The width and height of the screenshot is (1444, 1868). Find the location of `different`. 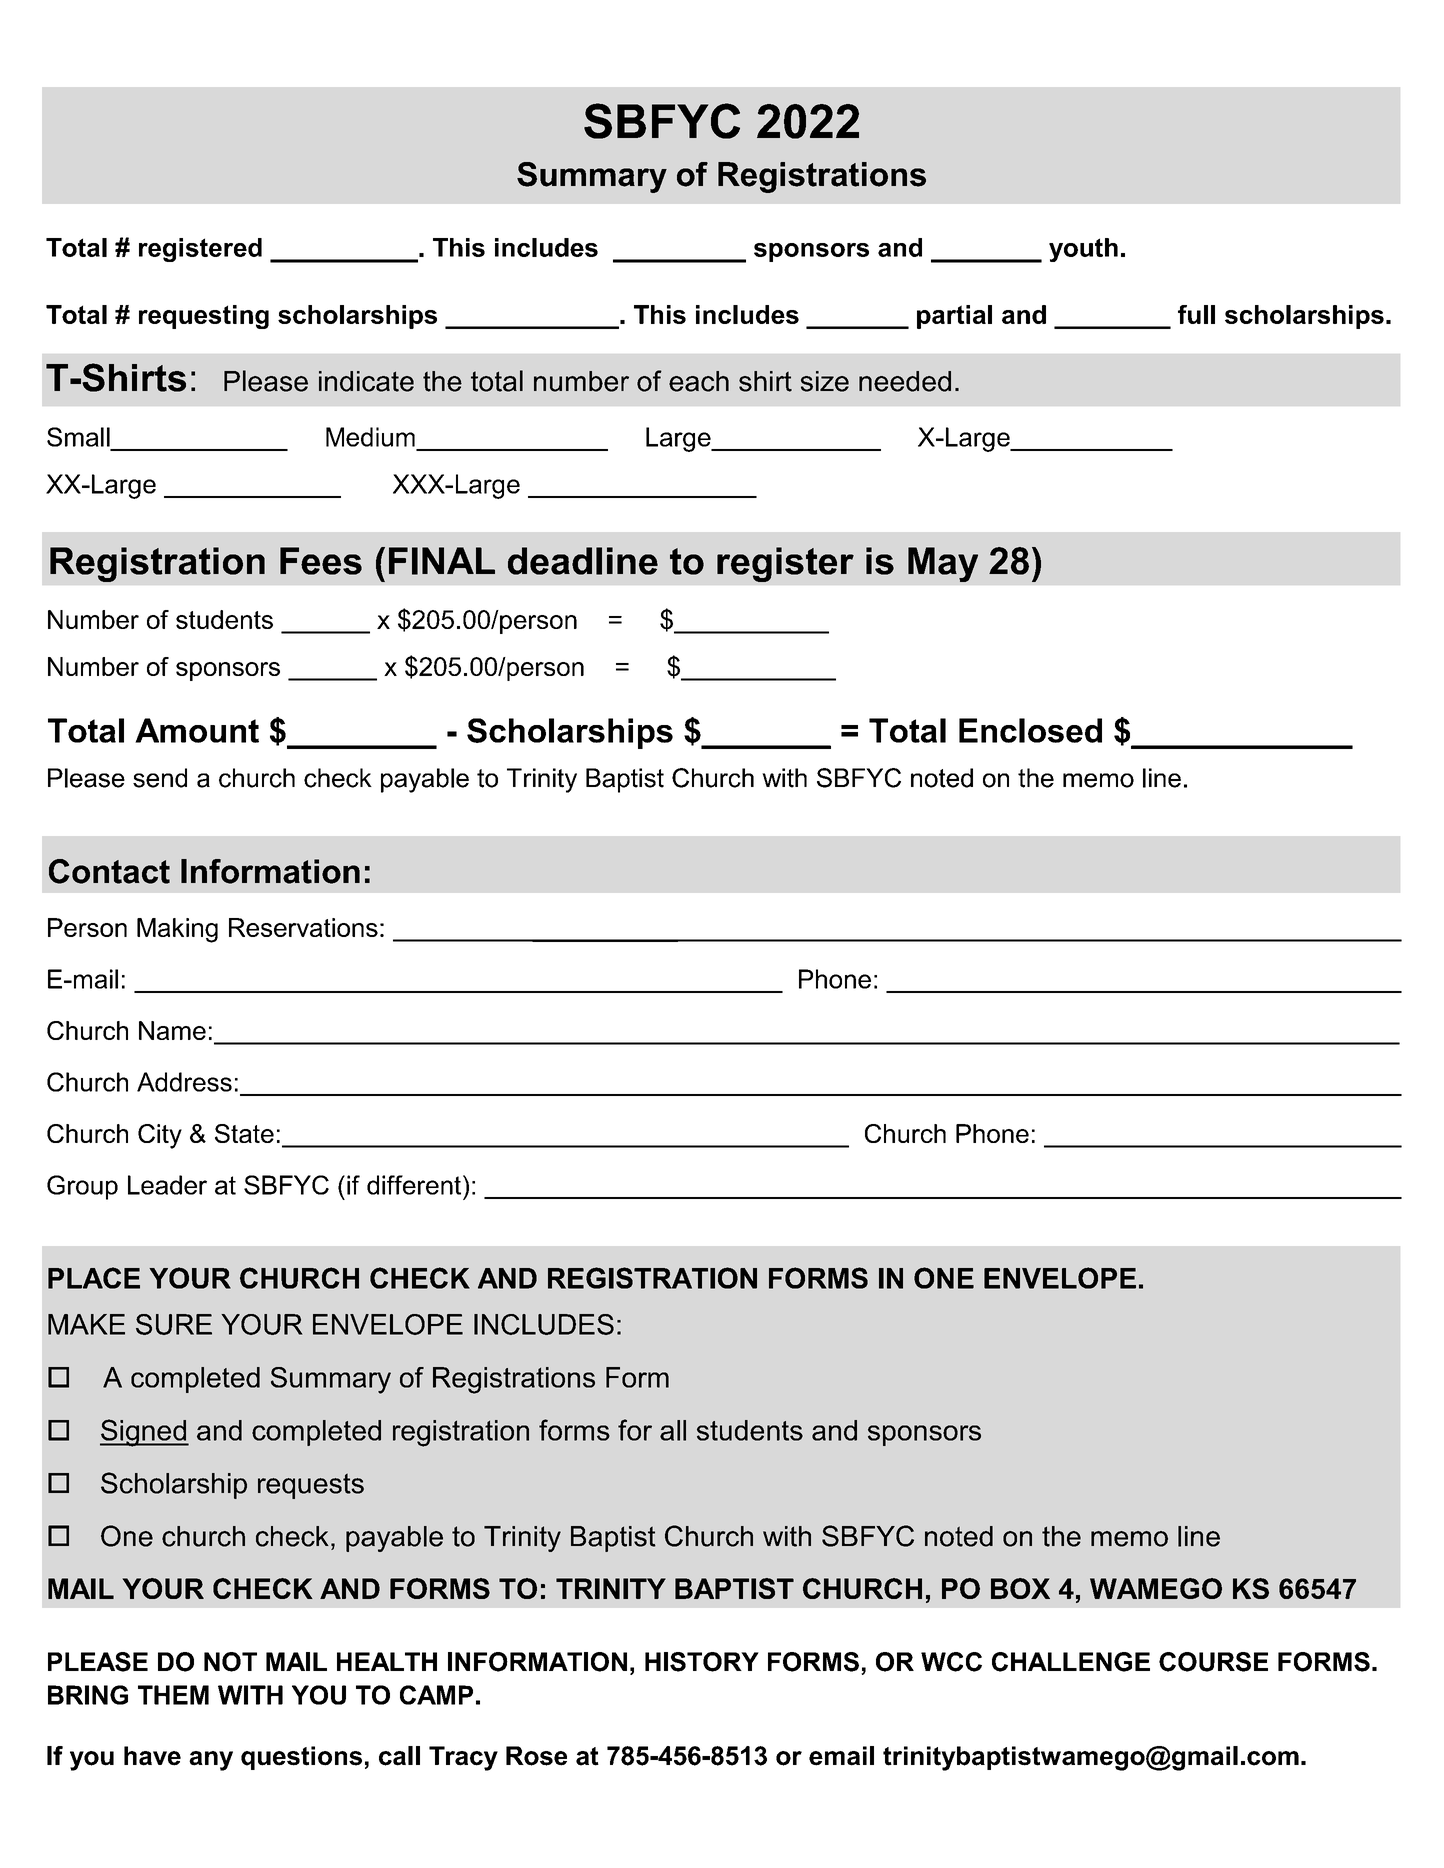

different is located at coordinates (415, 1185).
